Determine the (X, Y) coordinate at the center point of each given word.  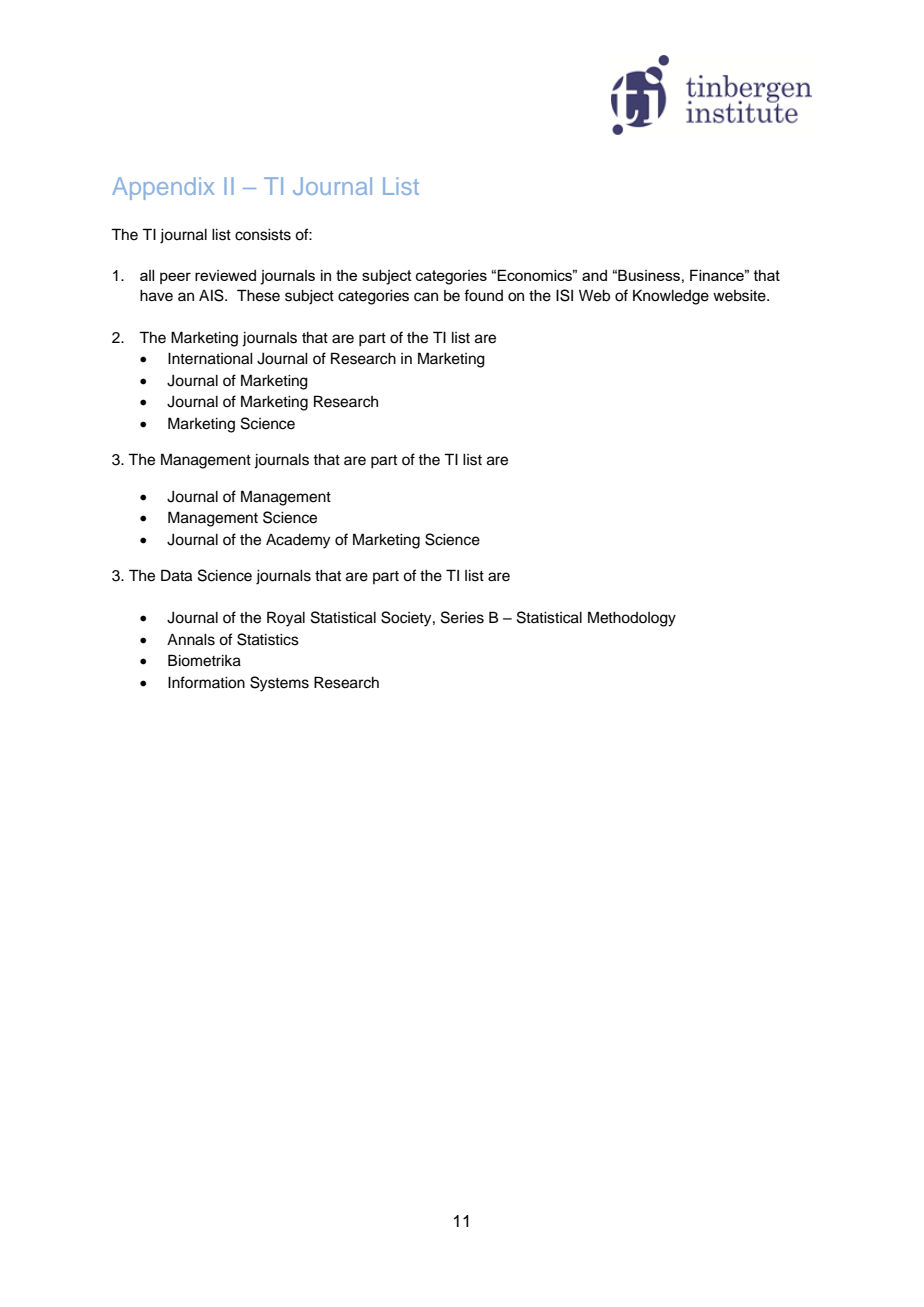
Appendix (163, 188)
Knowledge (671, 297)
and (594, 275)
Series (462, 617)
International (210, 358)
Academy (298, 541)
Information (206, 682)
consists (263, 235)
